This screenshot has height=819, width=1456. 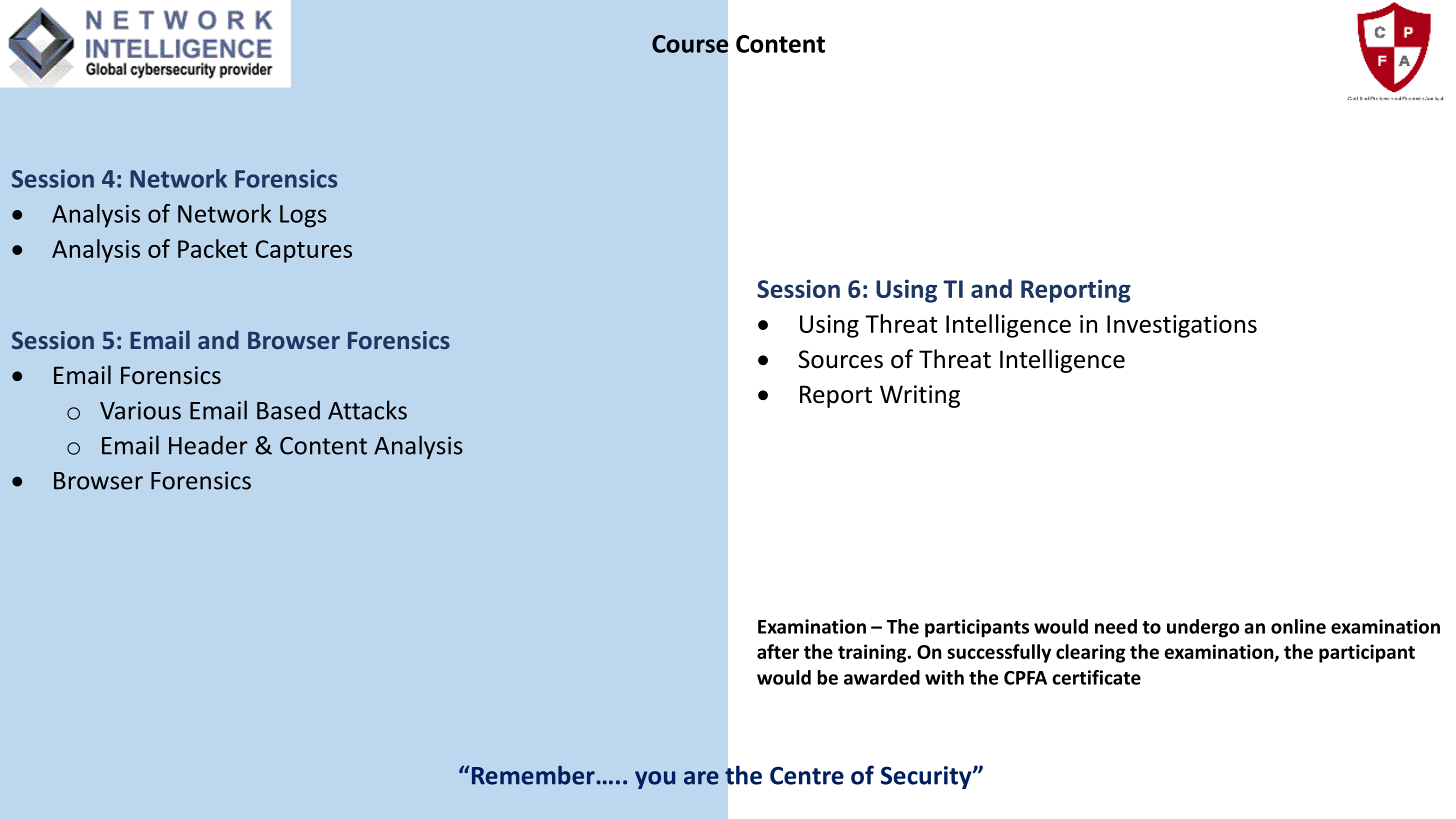 What do you see at coordinates (927, 777) in the screenshot?
I see `Security` at bounding box center [927, 777].
